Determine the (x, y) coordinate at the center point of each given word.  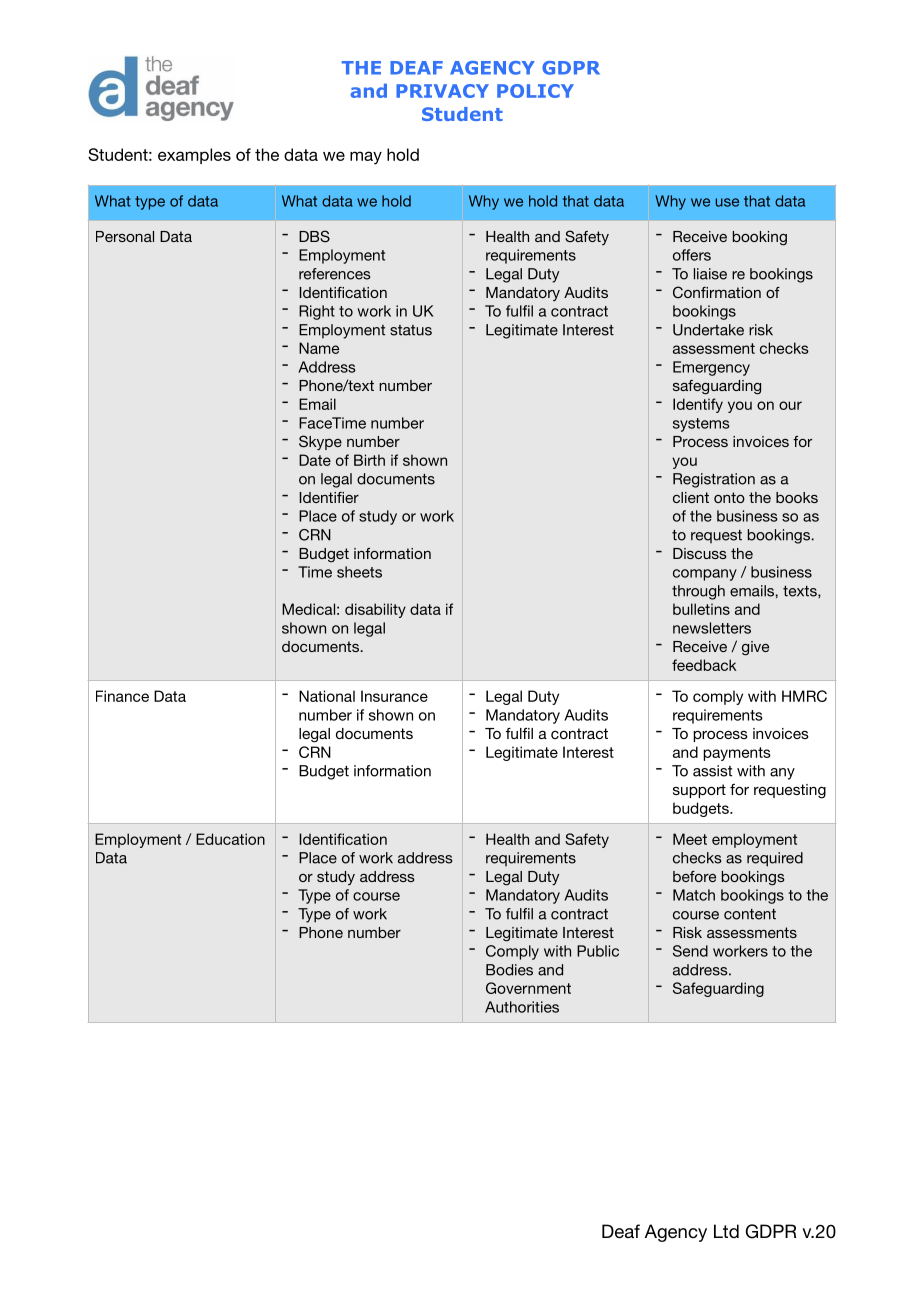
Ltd (726, 1231)
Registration (714, 480)
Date (315, 460)
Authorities (522, 1007)
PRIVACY (442, 91)
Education (230, 839)
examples (194, 156)
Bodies (509, 970)
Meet (690, 839)
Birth (369, 460)
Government (528, 988)
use (727, 202)
